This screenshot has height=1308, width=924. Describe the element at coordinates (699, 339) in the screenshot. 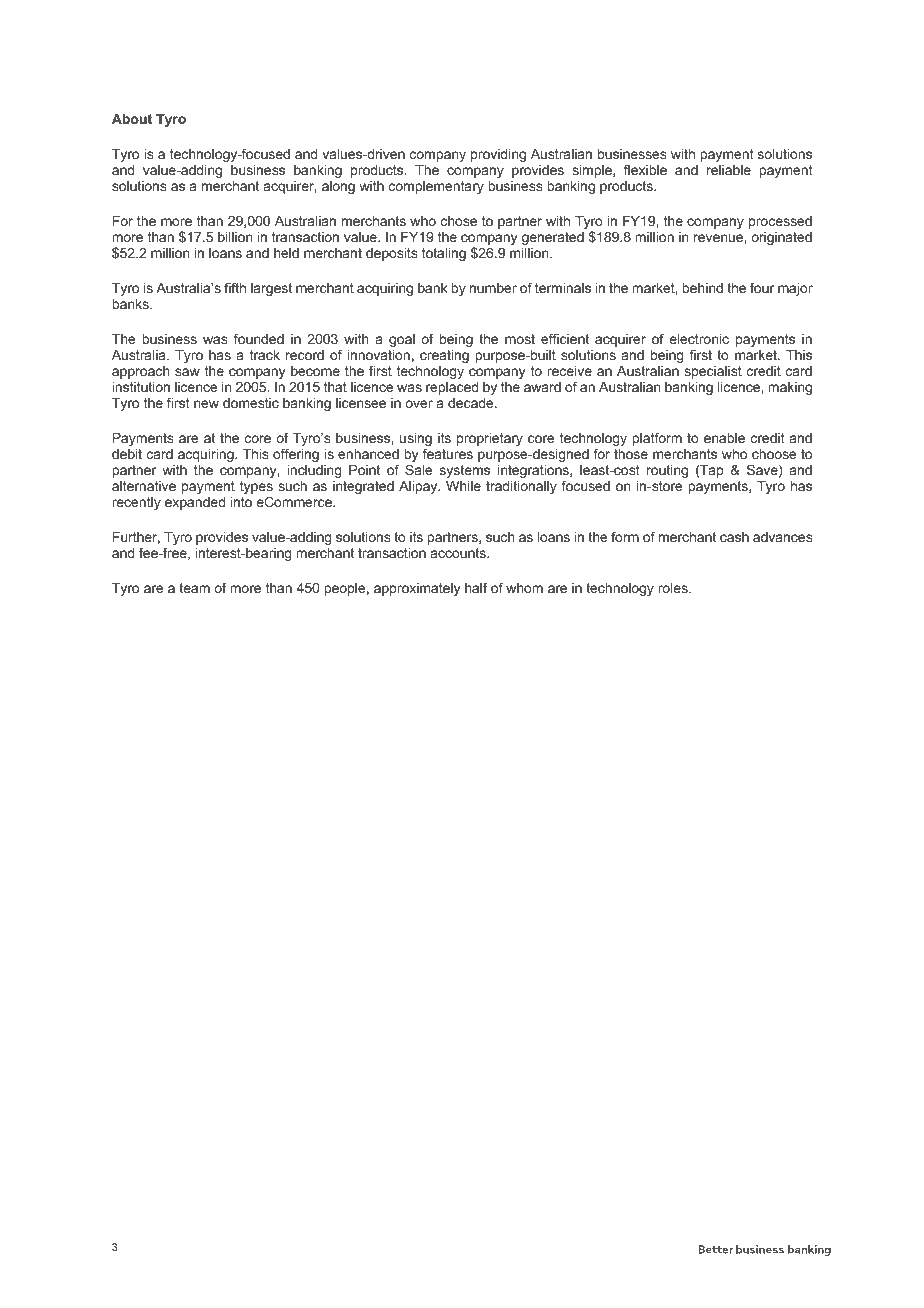

I see `electronic` at that location.
